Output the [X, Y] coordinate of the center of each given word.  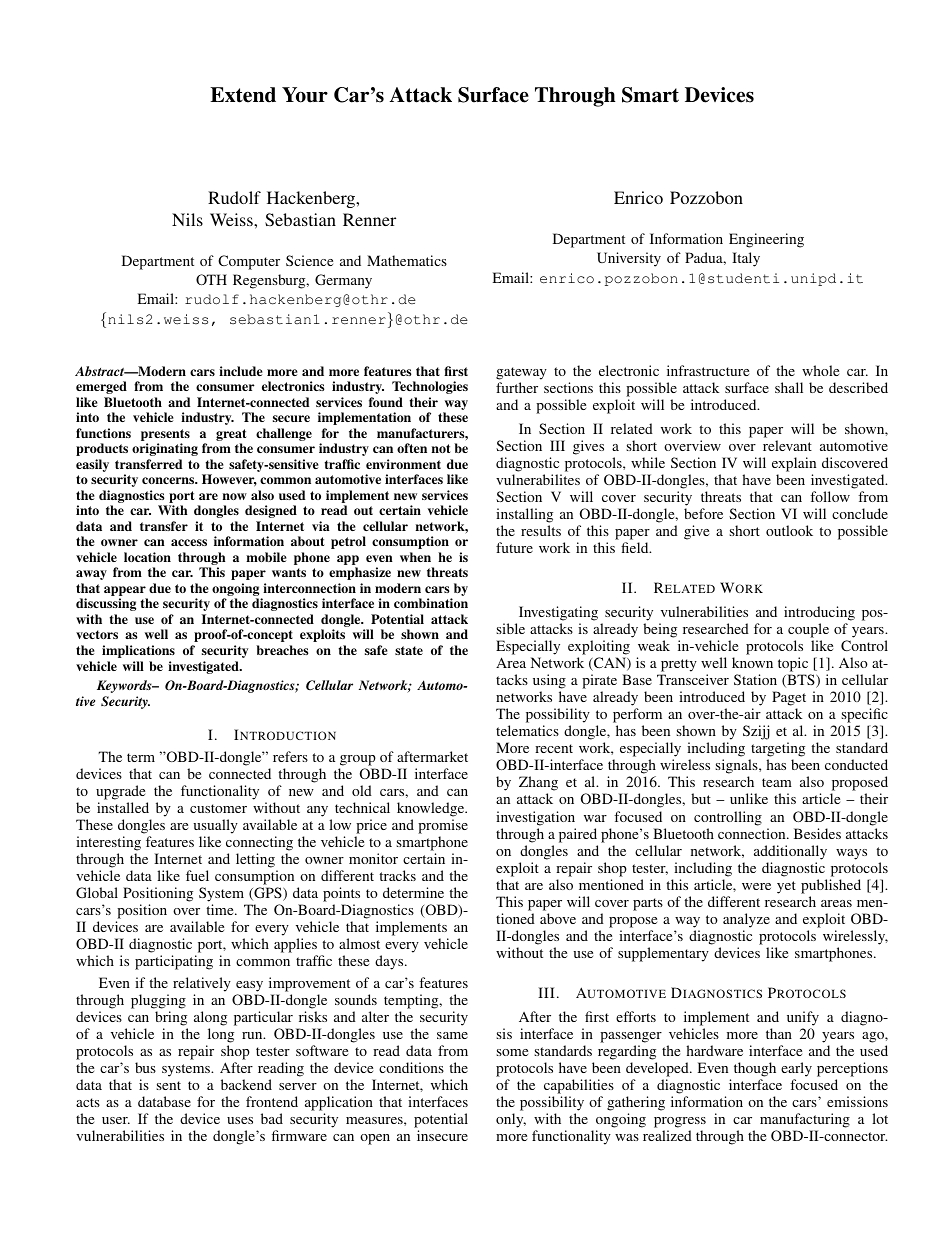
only [511, 1120]
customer [218, 808]
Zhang [538, 785]
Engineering [766, 240]
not [441, 448]
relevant [787, 445]
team [777, 782]
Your [305, 95]
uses [240, 1120]
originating [165, 449]
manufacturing [805, 1122]
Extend [243, 95]
